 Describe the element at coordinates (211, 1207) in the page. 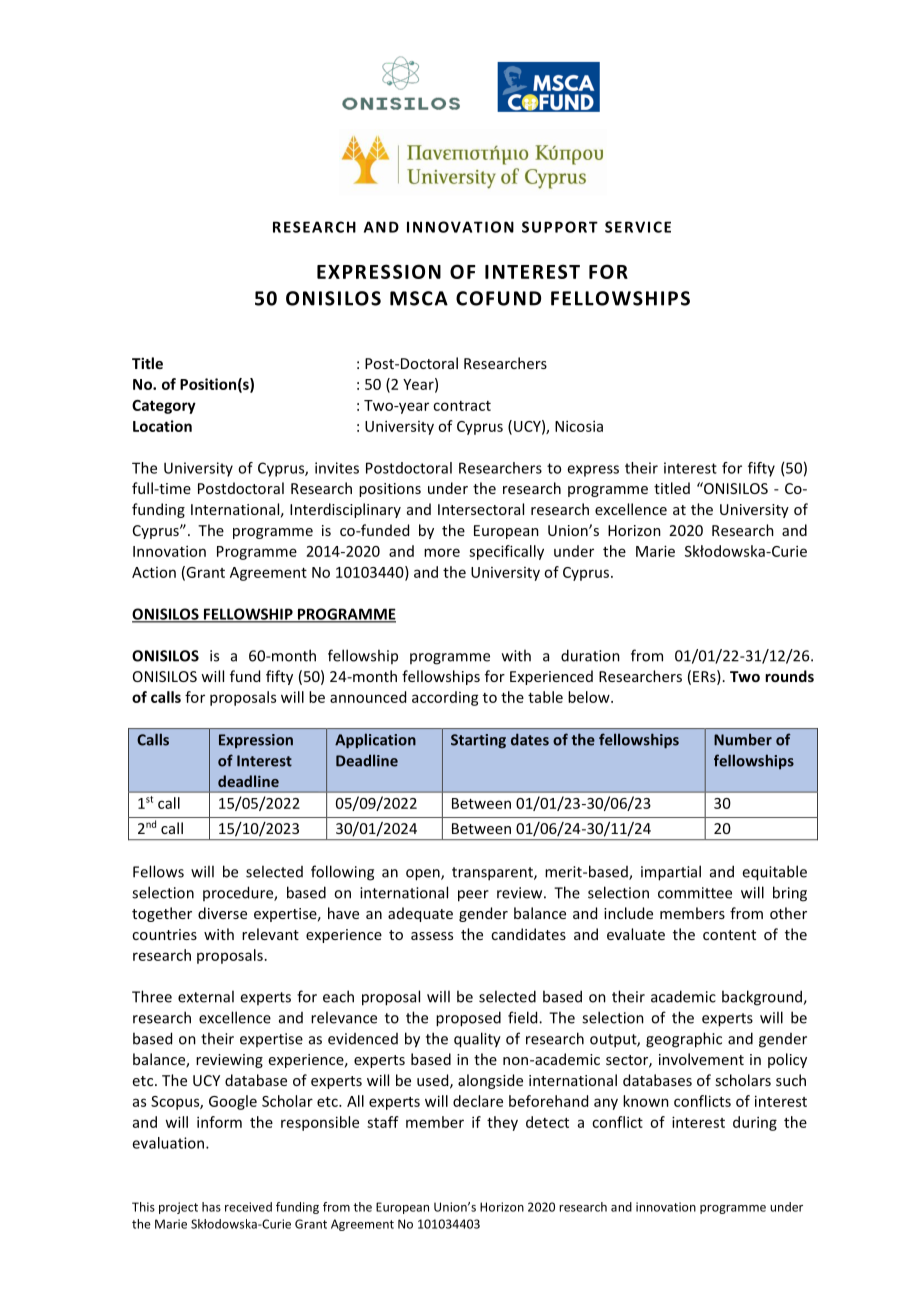

I see `has` at that location.
